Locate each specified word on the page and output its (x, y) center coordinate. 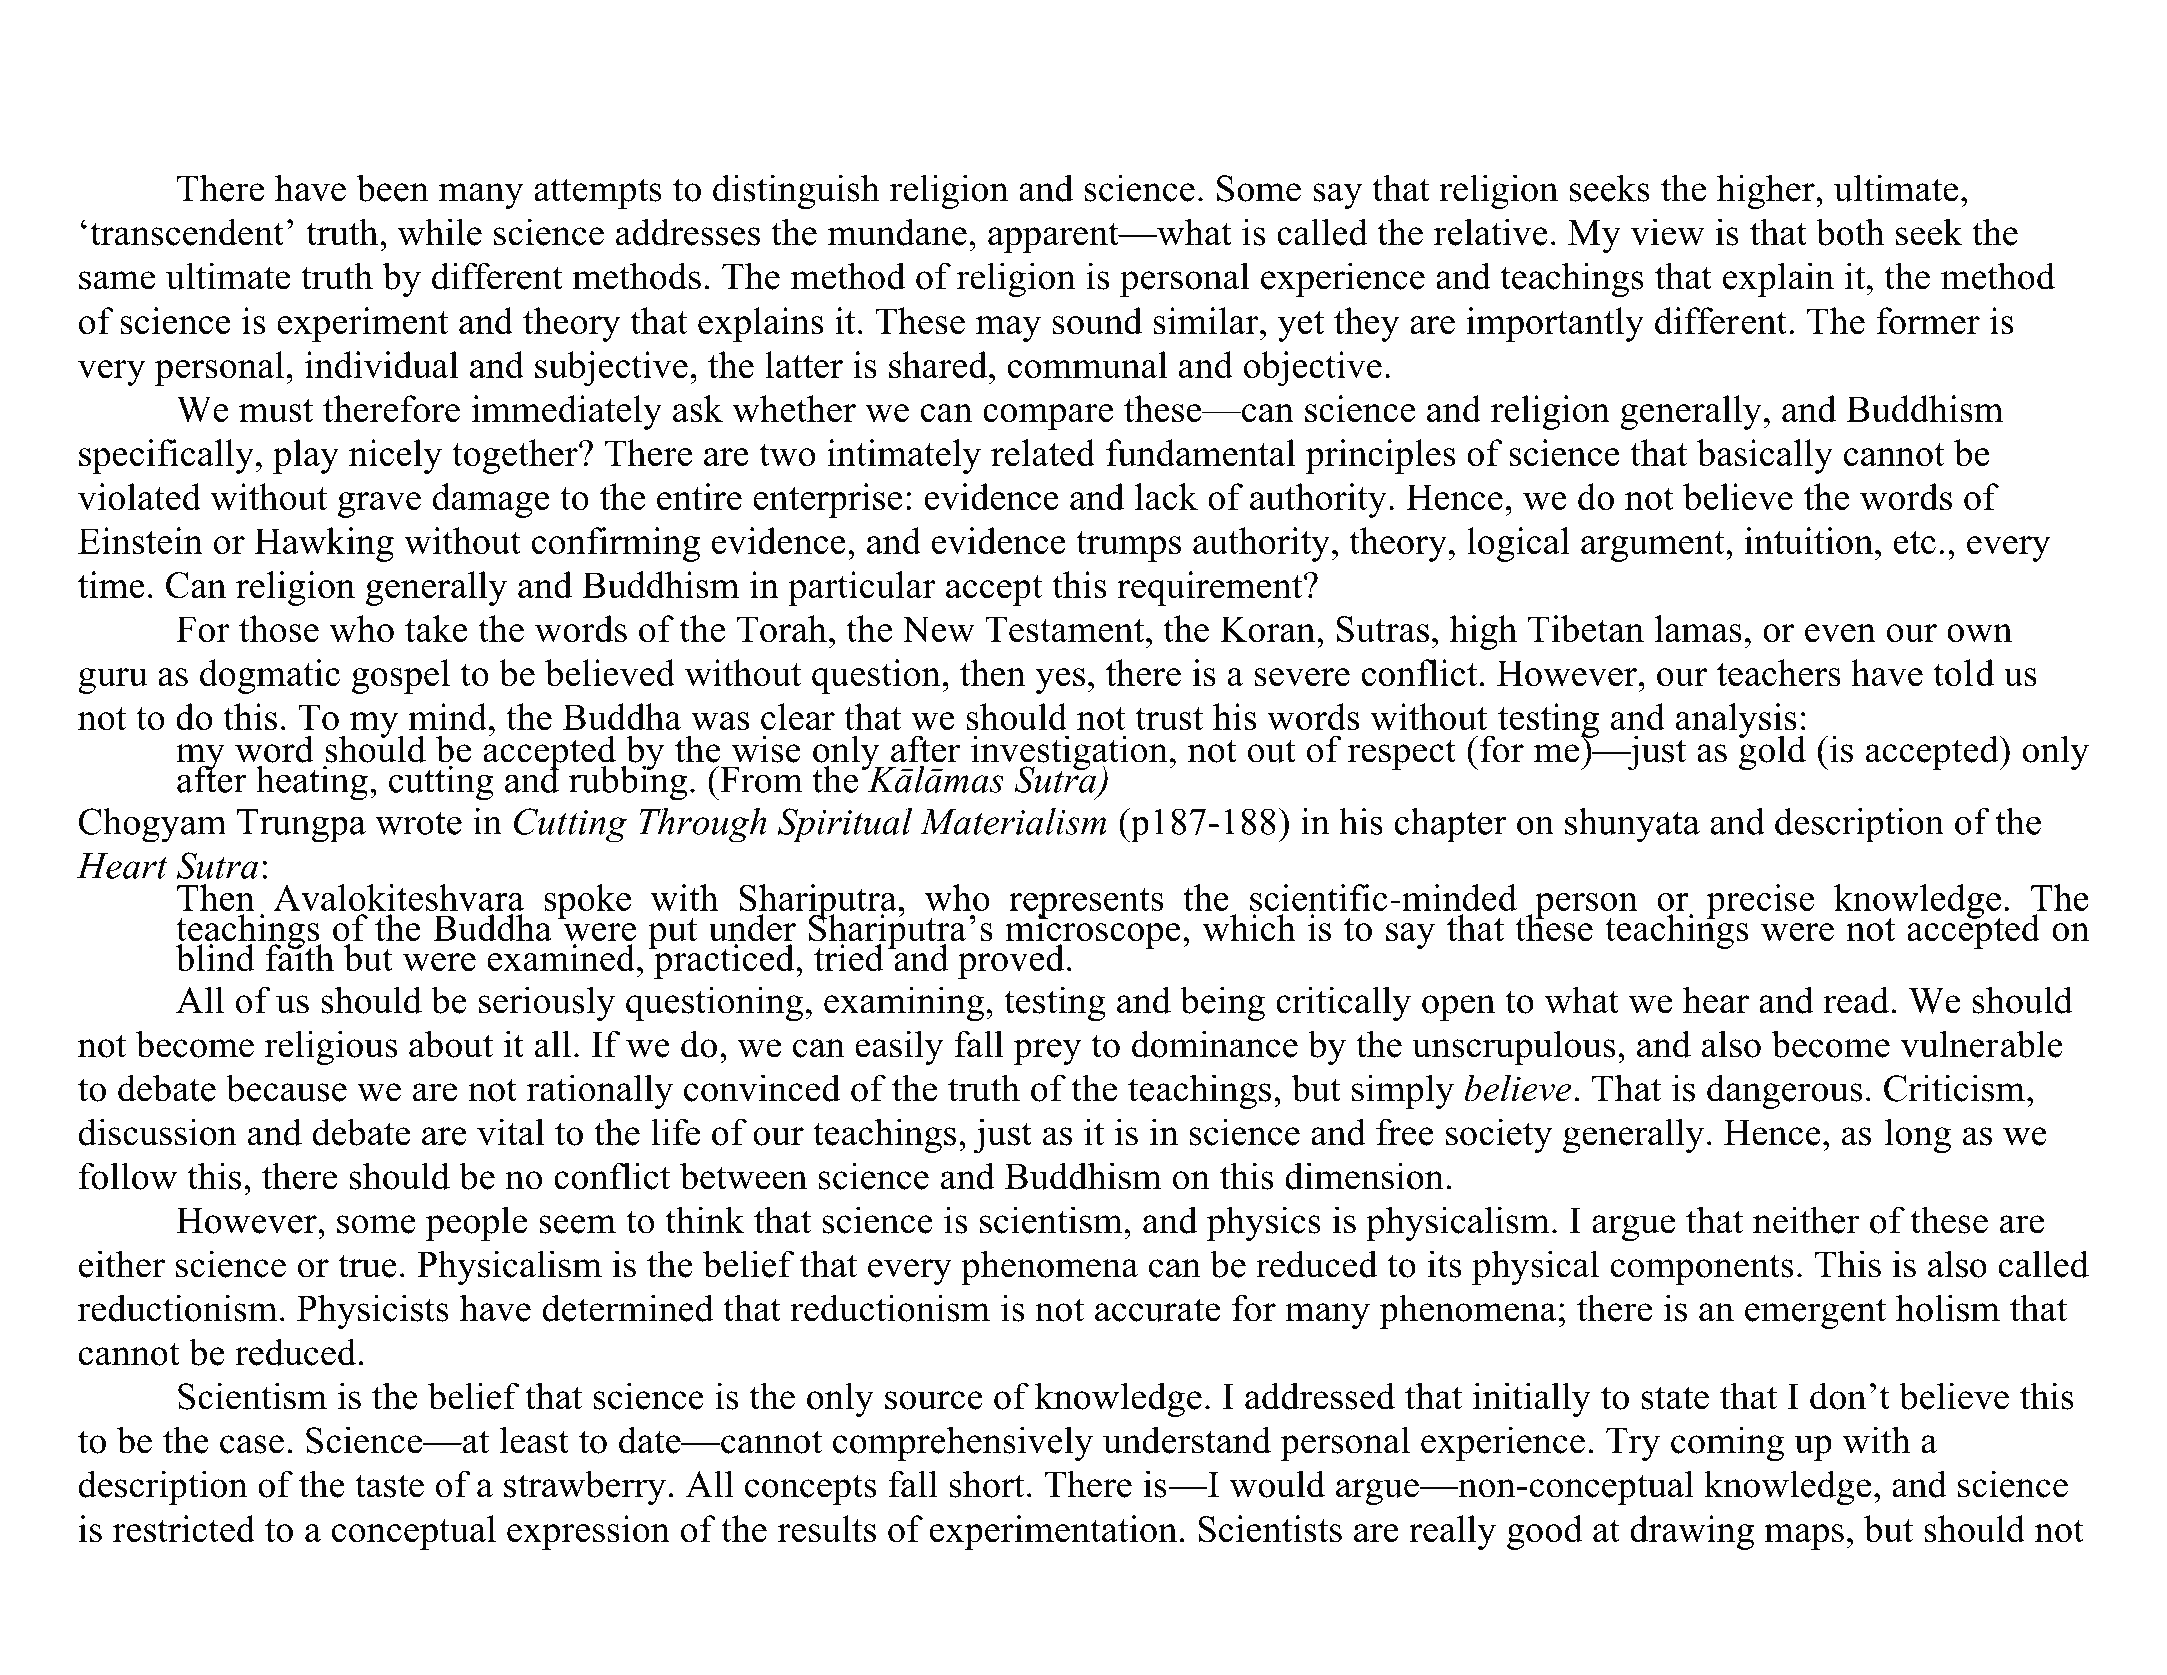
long (1918, 1136)
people (476, 1223)
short (986, 1484)
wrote (418, 823)
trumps (1128, 546)
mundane (897, 232)
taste (389, 1486)
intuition (1810, 541)
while (440, 232)
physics (1264, 1223)
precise (1760, 901)
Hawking (324, 544)
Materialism (1013, 821)
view (1668, 232)
